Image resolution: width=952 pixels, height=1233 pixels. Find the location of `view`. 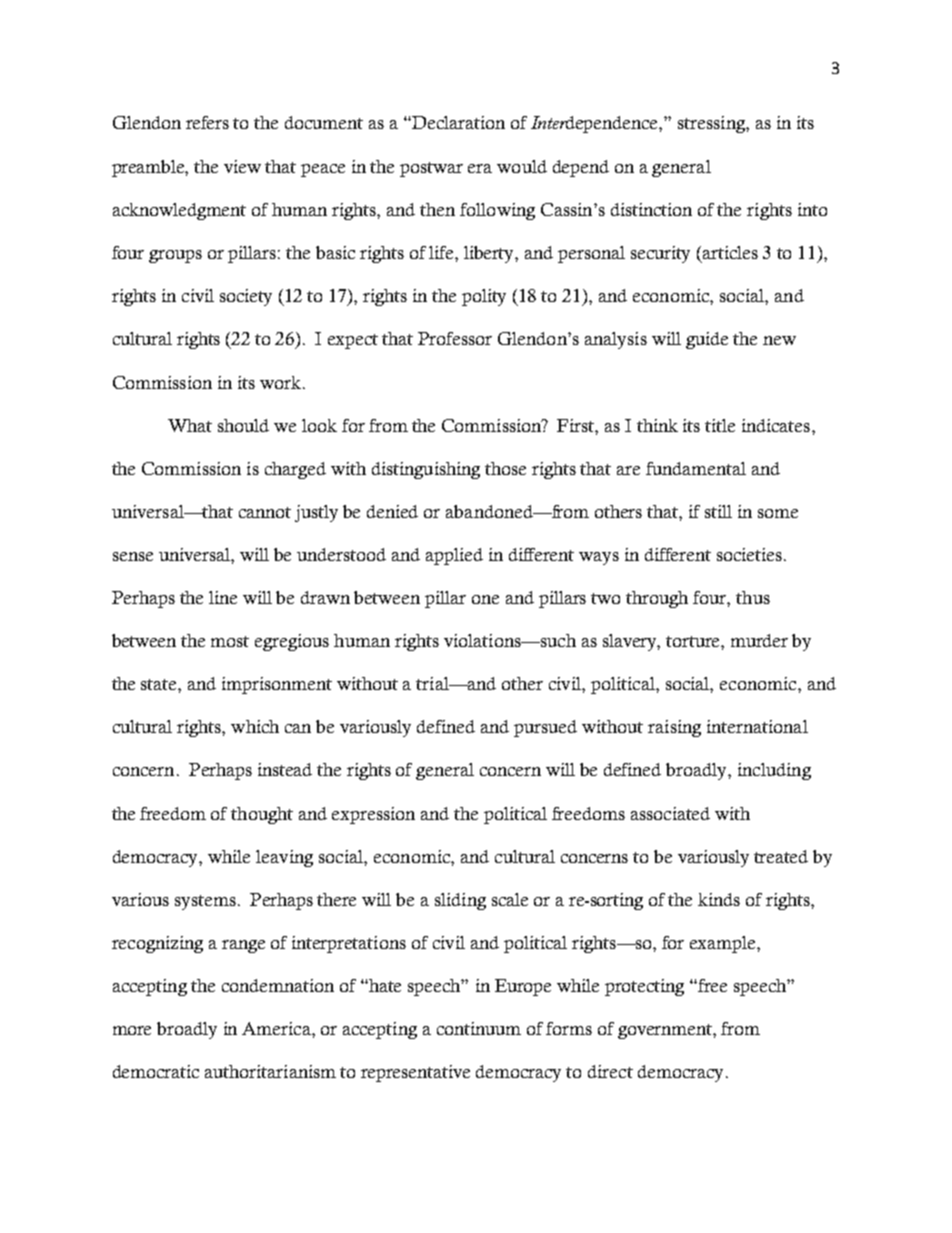

view is located at coordinates (242, 166).
